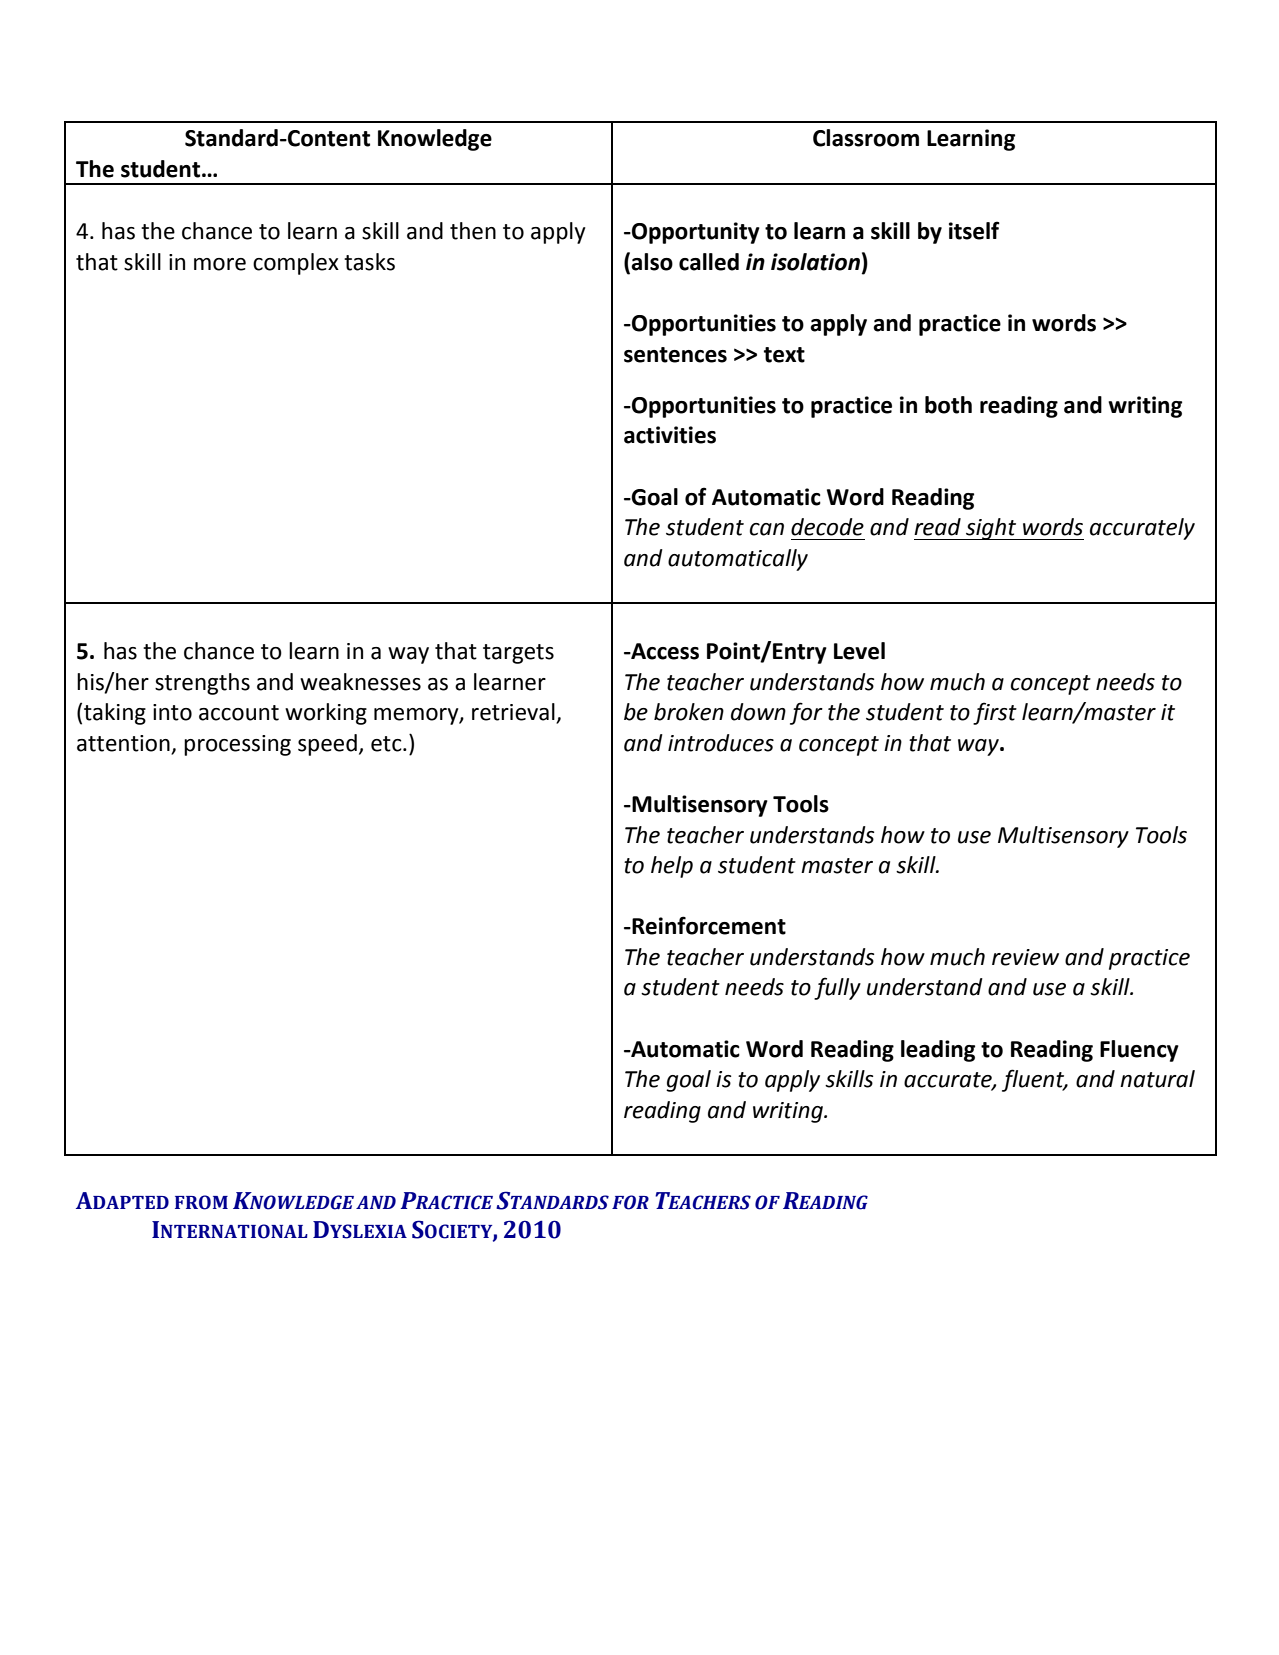 This screenshot has height=1655, width=1279. Describe the element at coordinates (938, 1051) in the screenshot. I see `leading` at that location.
